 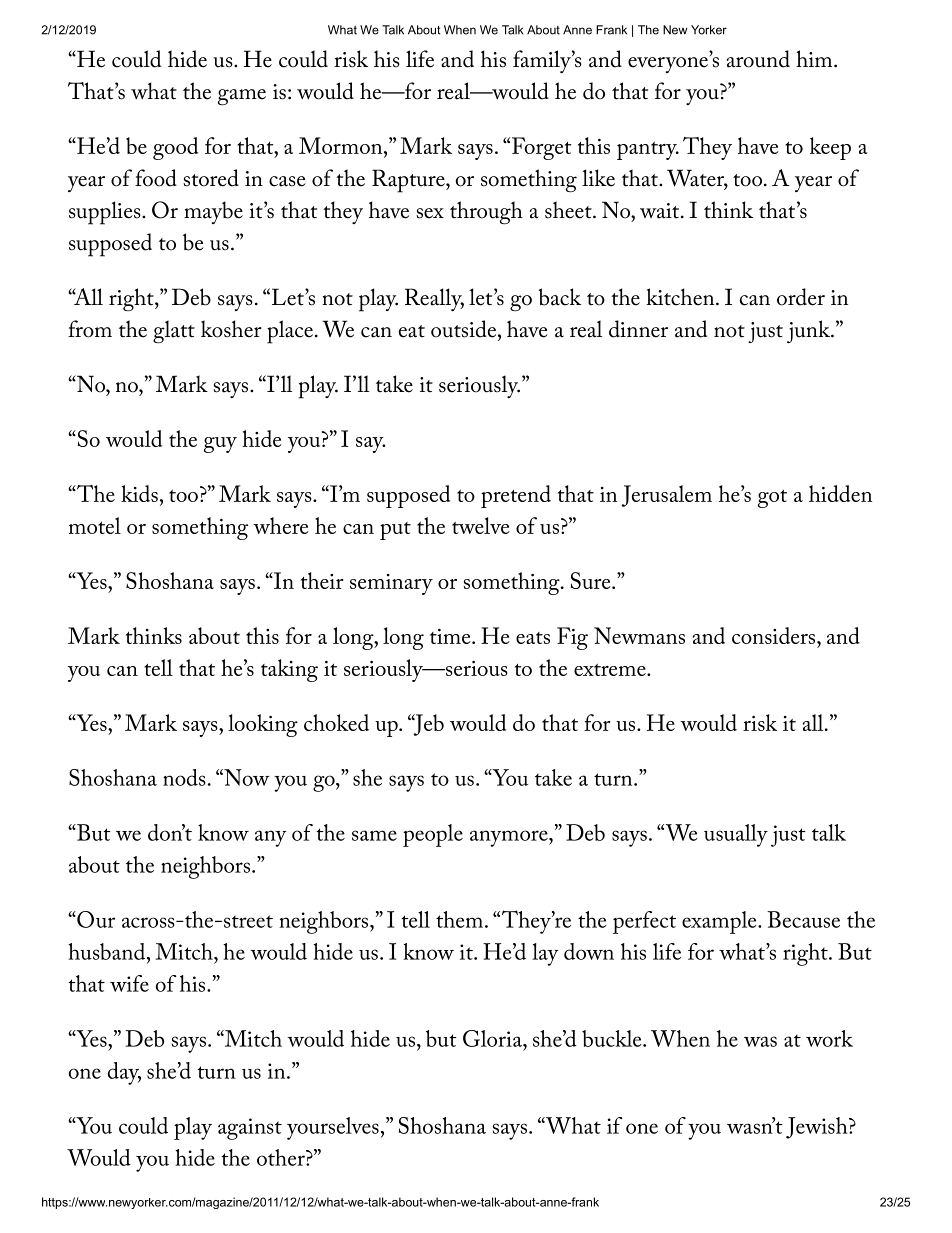 What do you see at coordinates (493, 1038) in the page?
I see `Gloria` at bounding box center [493, 1038].
